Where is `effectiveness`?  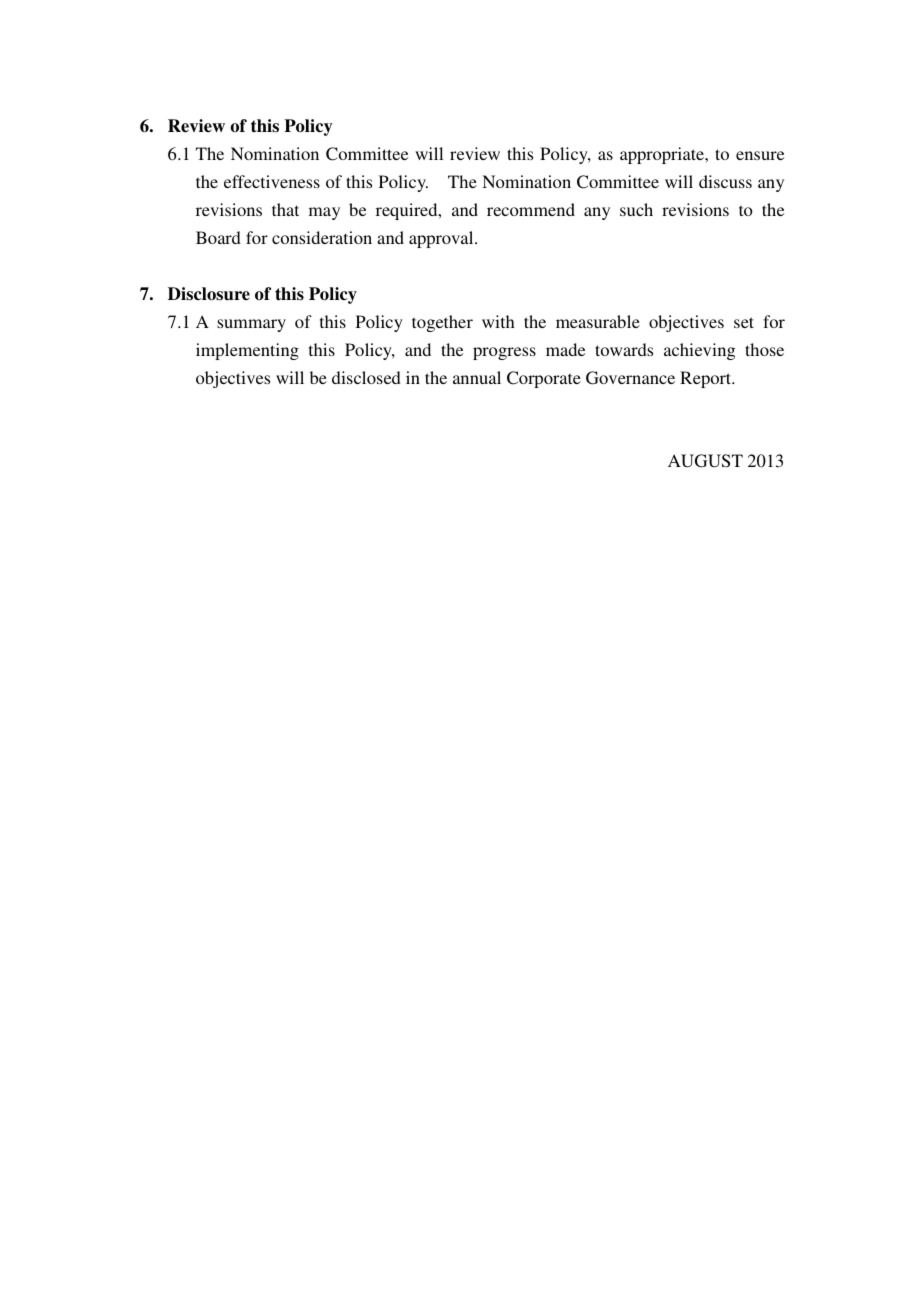
effectiveness is located at coordinates (272, 181).
